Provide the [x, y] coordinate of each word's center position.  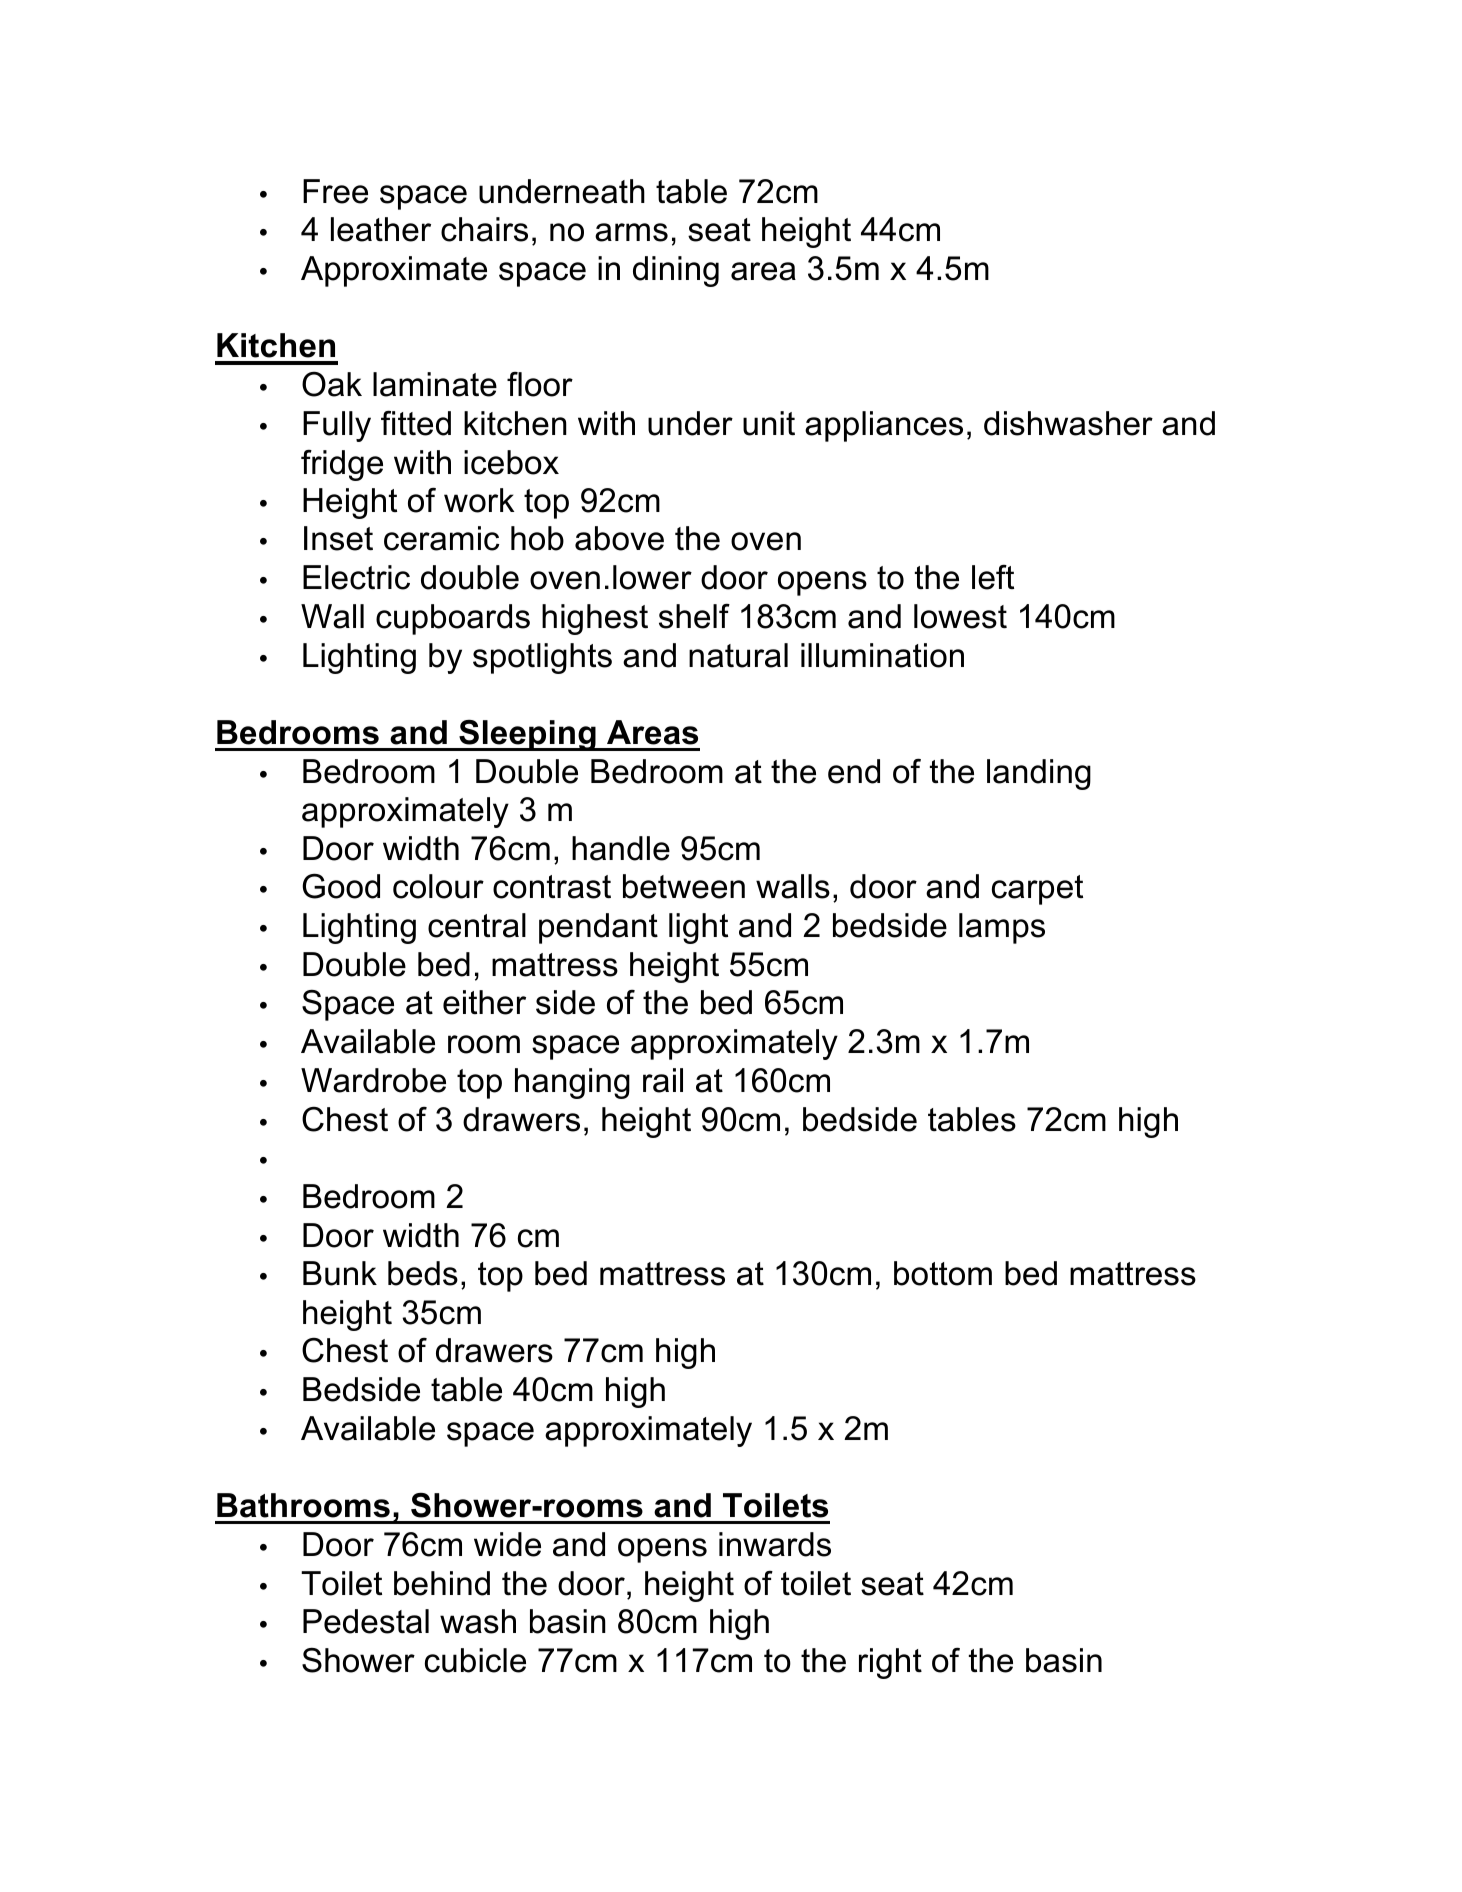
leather [381, 229]
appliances [884, 426]
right [890, 1663]
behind [442, 1583]
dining [676, 271]
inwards [775, 1544]
